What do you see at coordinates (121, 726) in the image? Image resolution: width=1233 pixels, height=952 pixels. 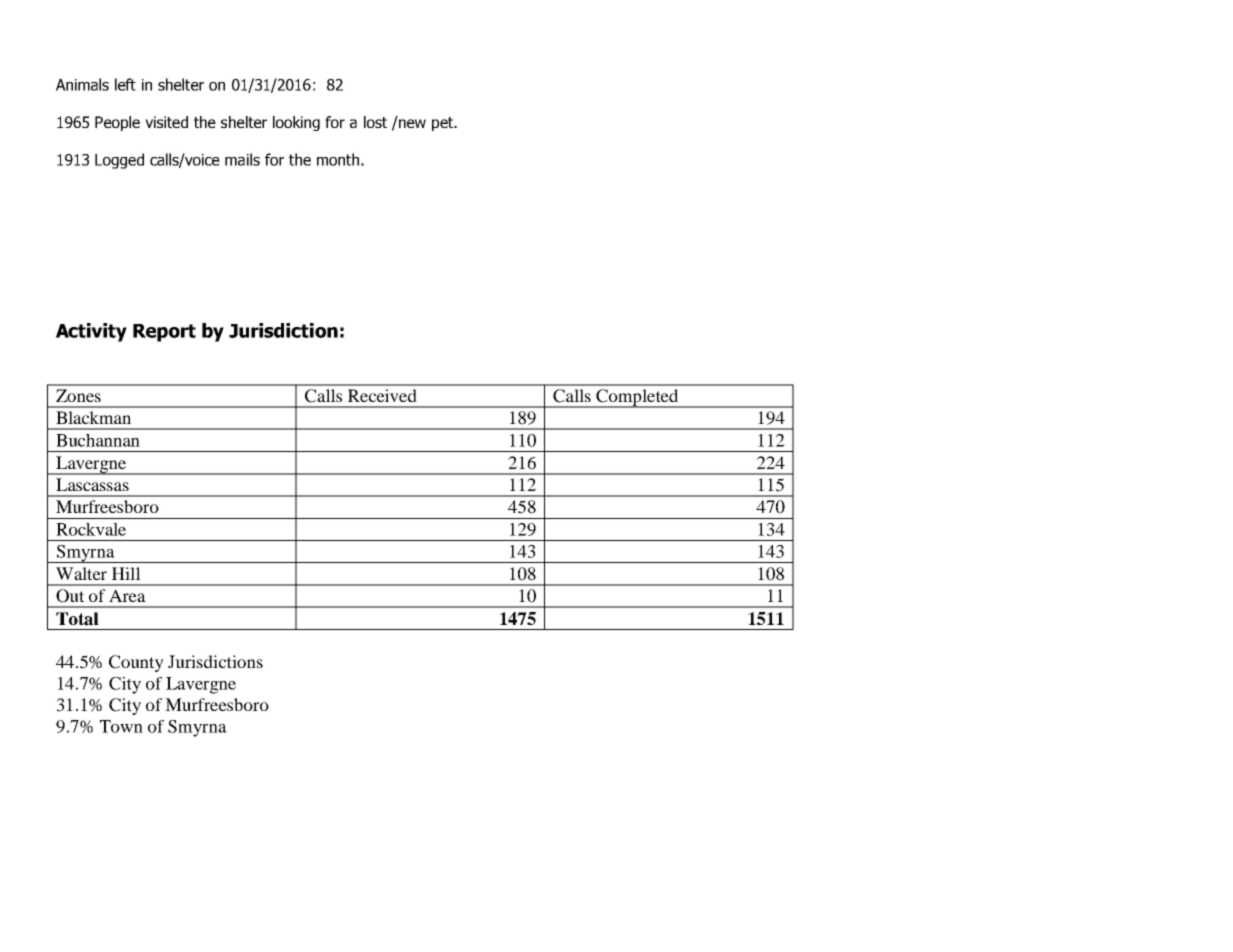 I see `Town` at bounding box center [121, 726].
